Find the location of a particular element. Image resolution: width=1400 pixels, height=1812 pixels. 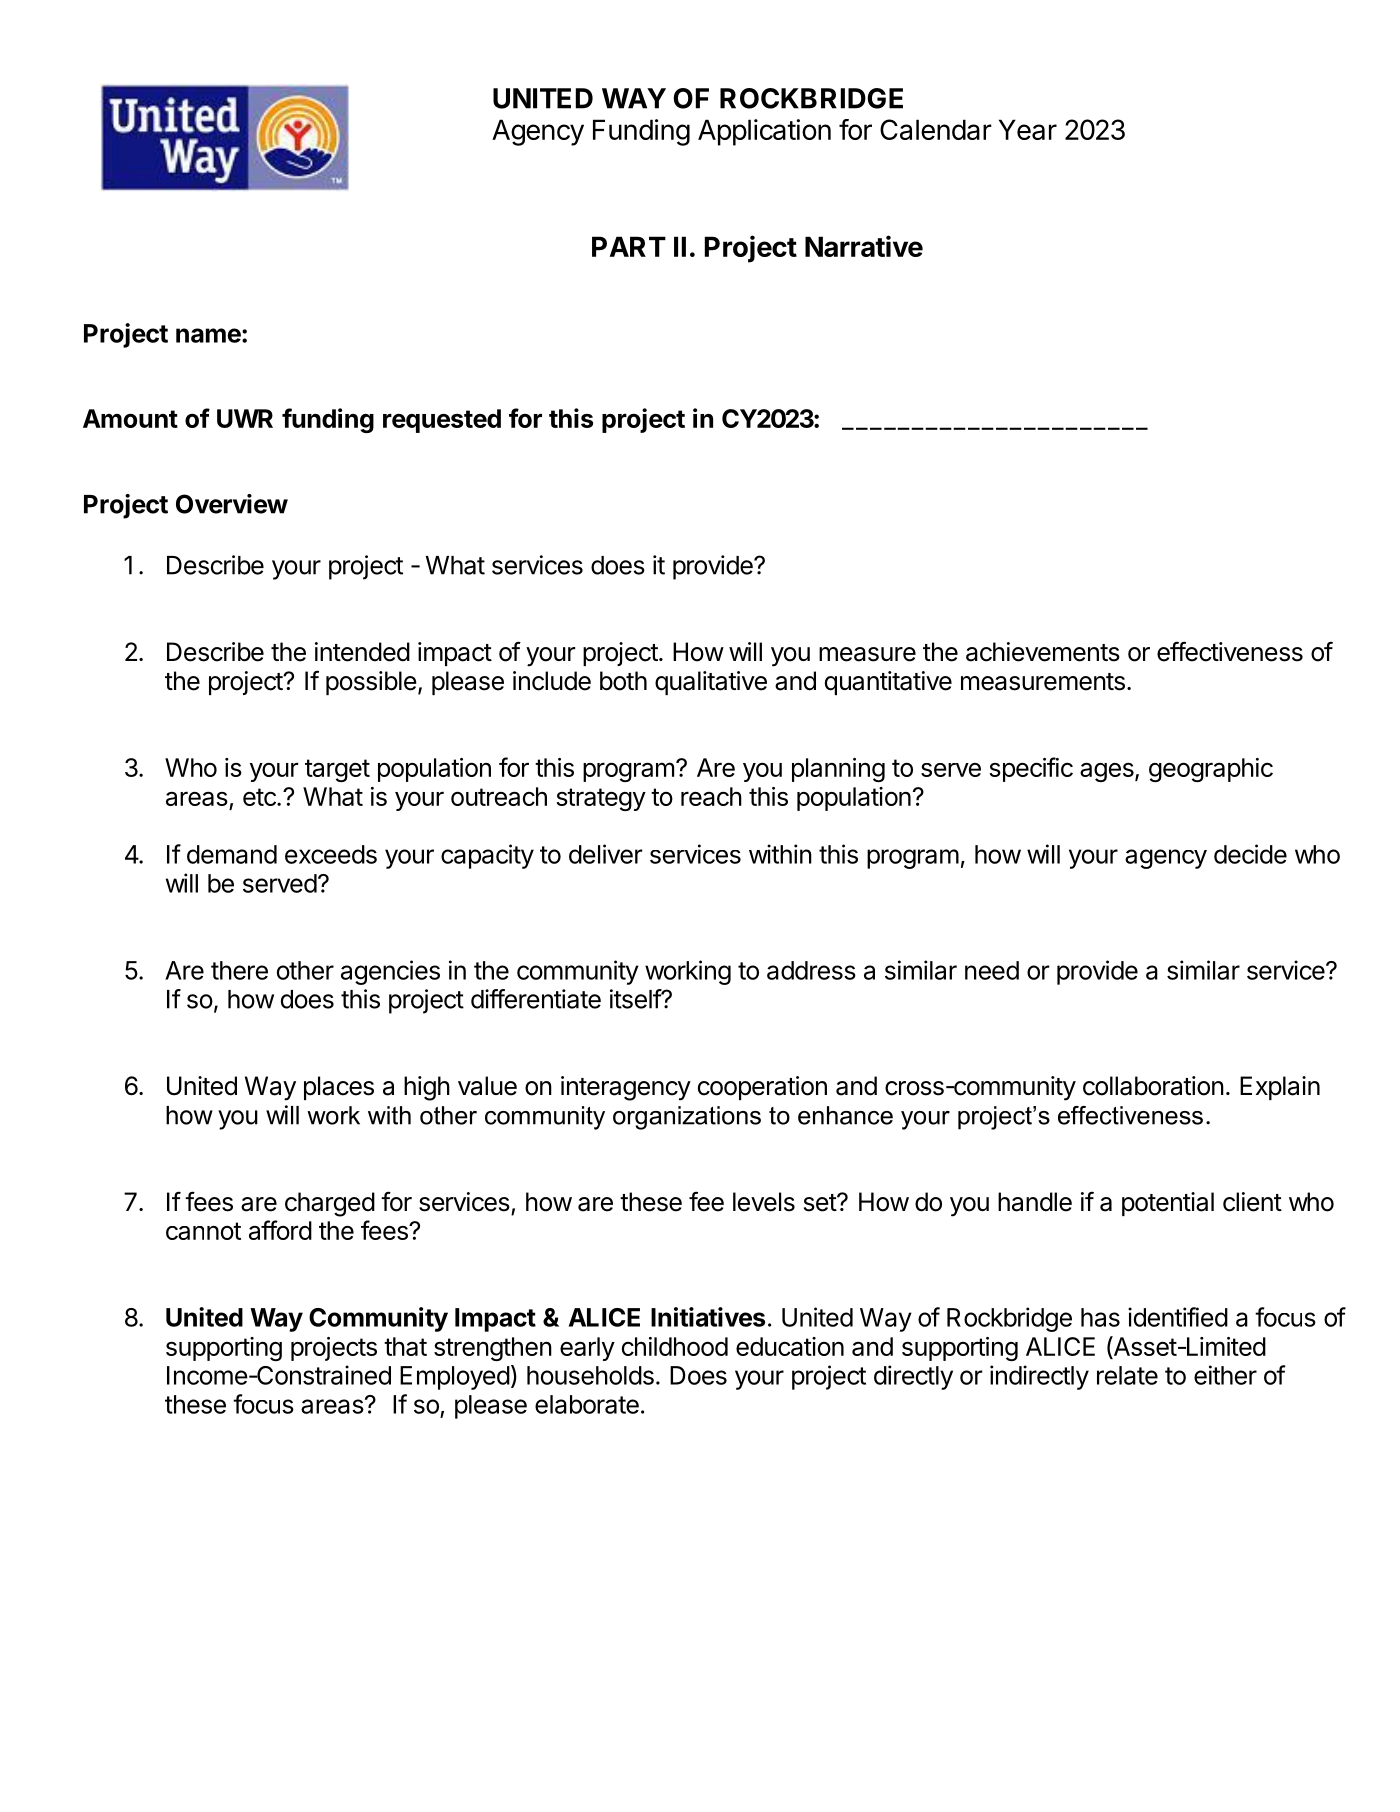

achievements is located at coordinates (1043, 652).
